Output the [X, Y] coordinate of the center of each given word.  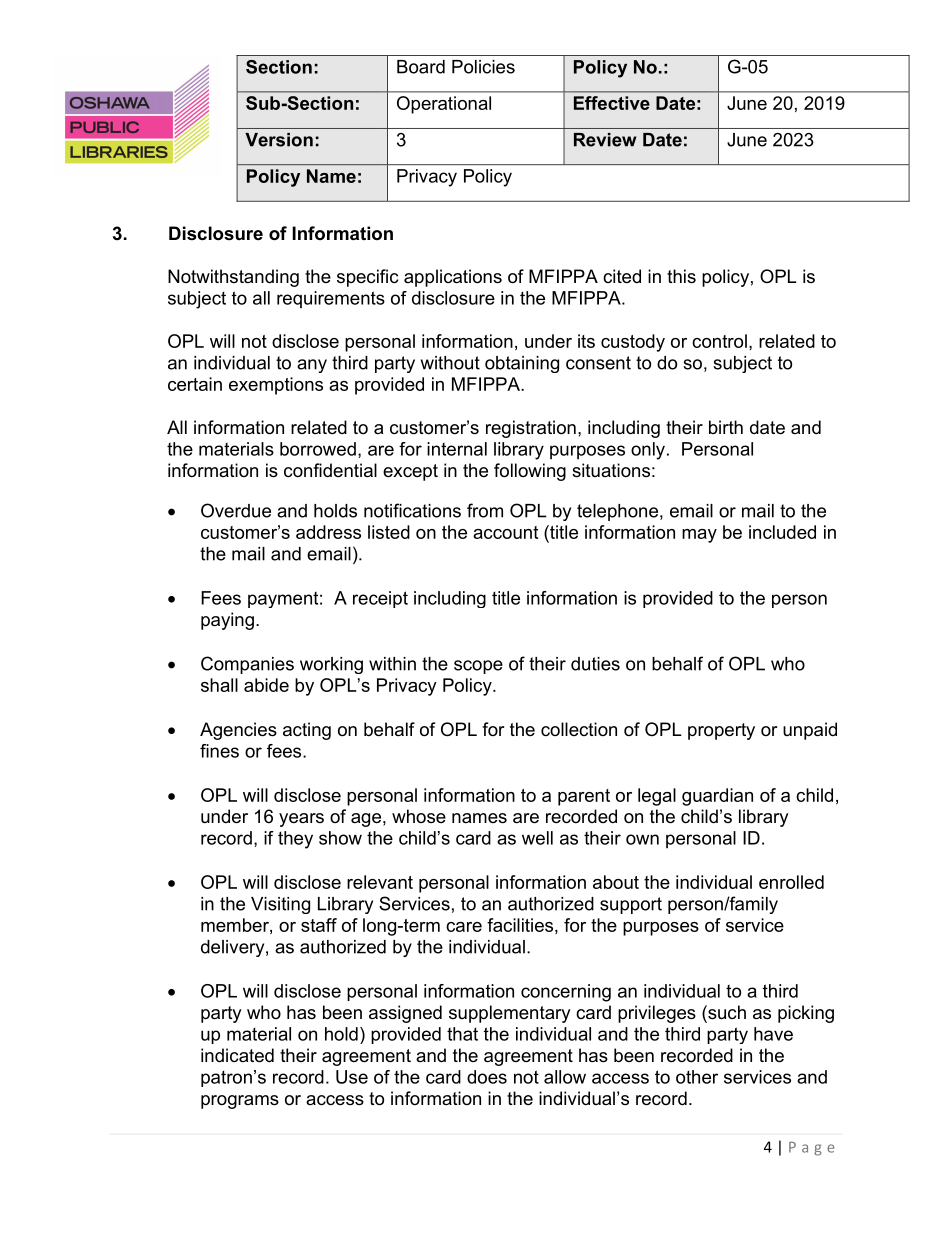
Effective [612, 103]
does [487, 1077]
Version [279, 140]
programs [240, 1102]
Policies [483, 67]
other [697, 1077]
